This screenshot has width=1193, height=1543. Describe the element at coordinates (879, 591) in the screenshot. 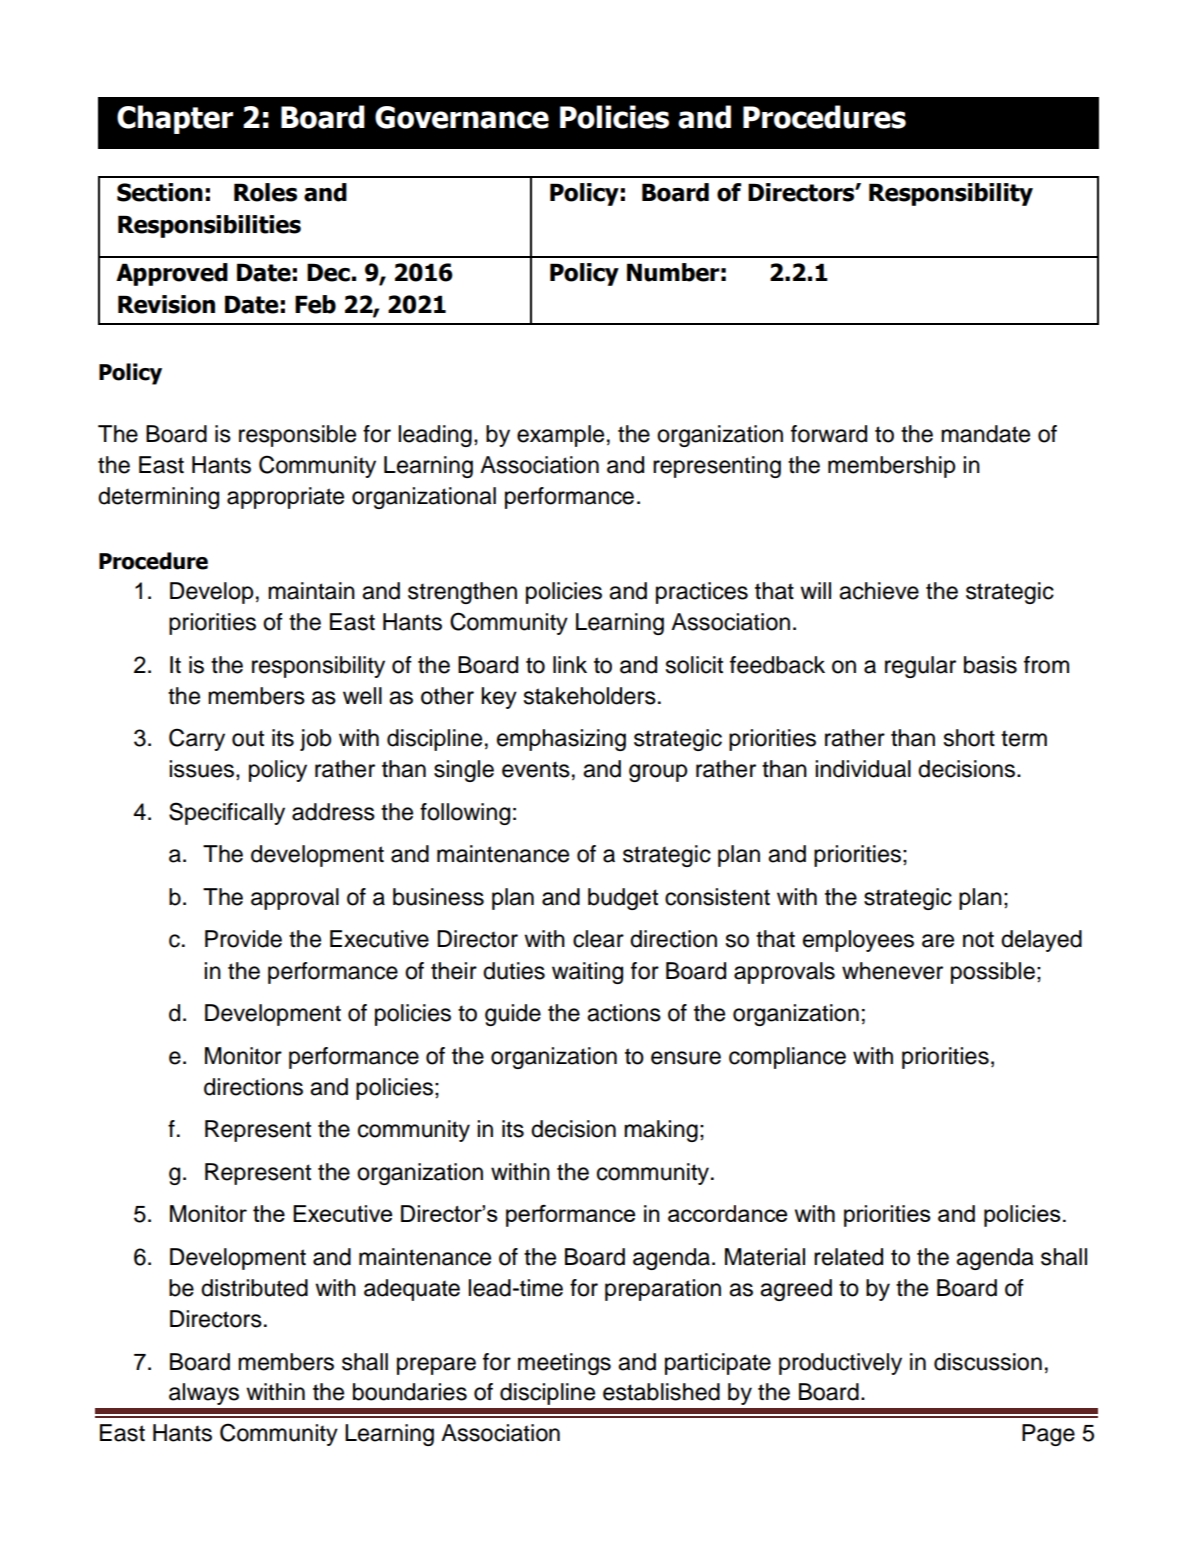

I see `achieve` at that location.
